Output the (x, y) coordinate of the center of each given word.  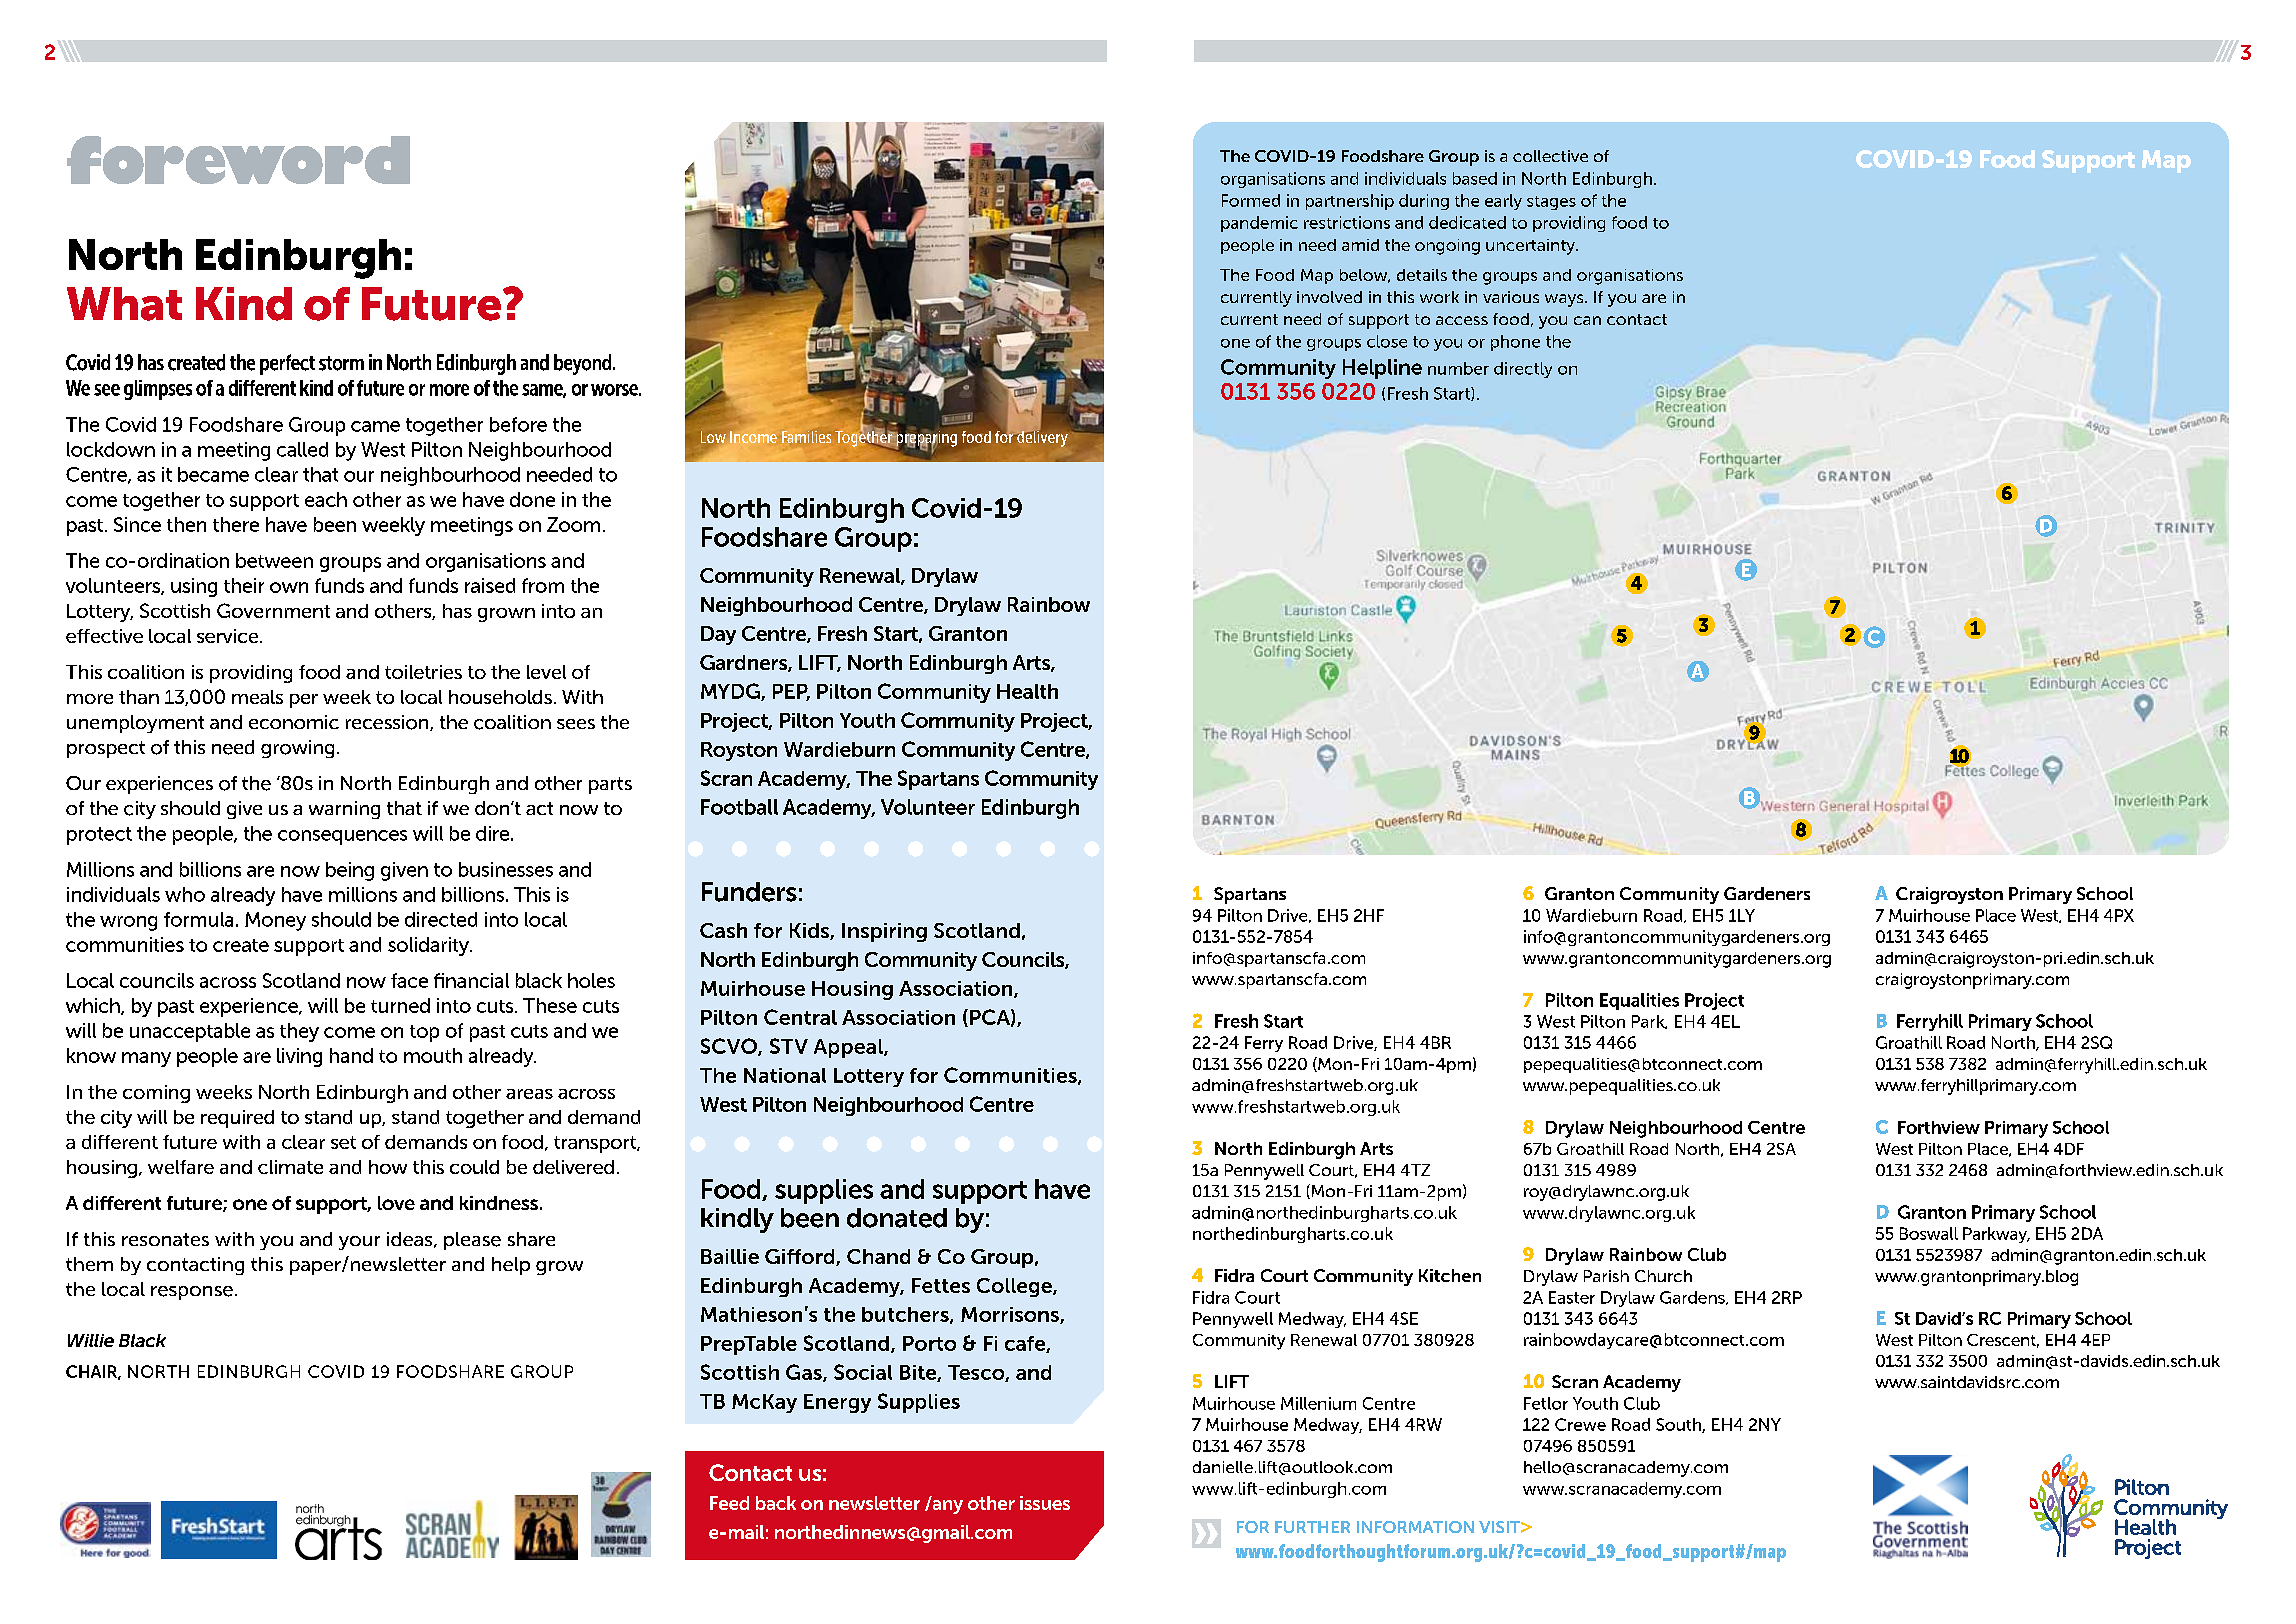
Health (1027, 691)
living (299, 1057)
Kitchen (1450, 1275)
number (1458, 368)
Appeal (849, 1048)
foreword (238, 160)
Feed (729, 1503)
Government (273, 610)
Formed (1251, 200)
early (1503, 202)
